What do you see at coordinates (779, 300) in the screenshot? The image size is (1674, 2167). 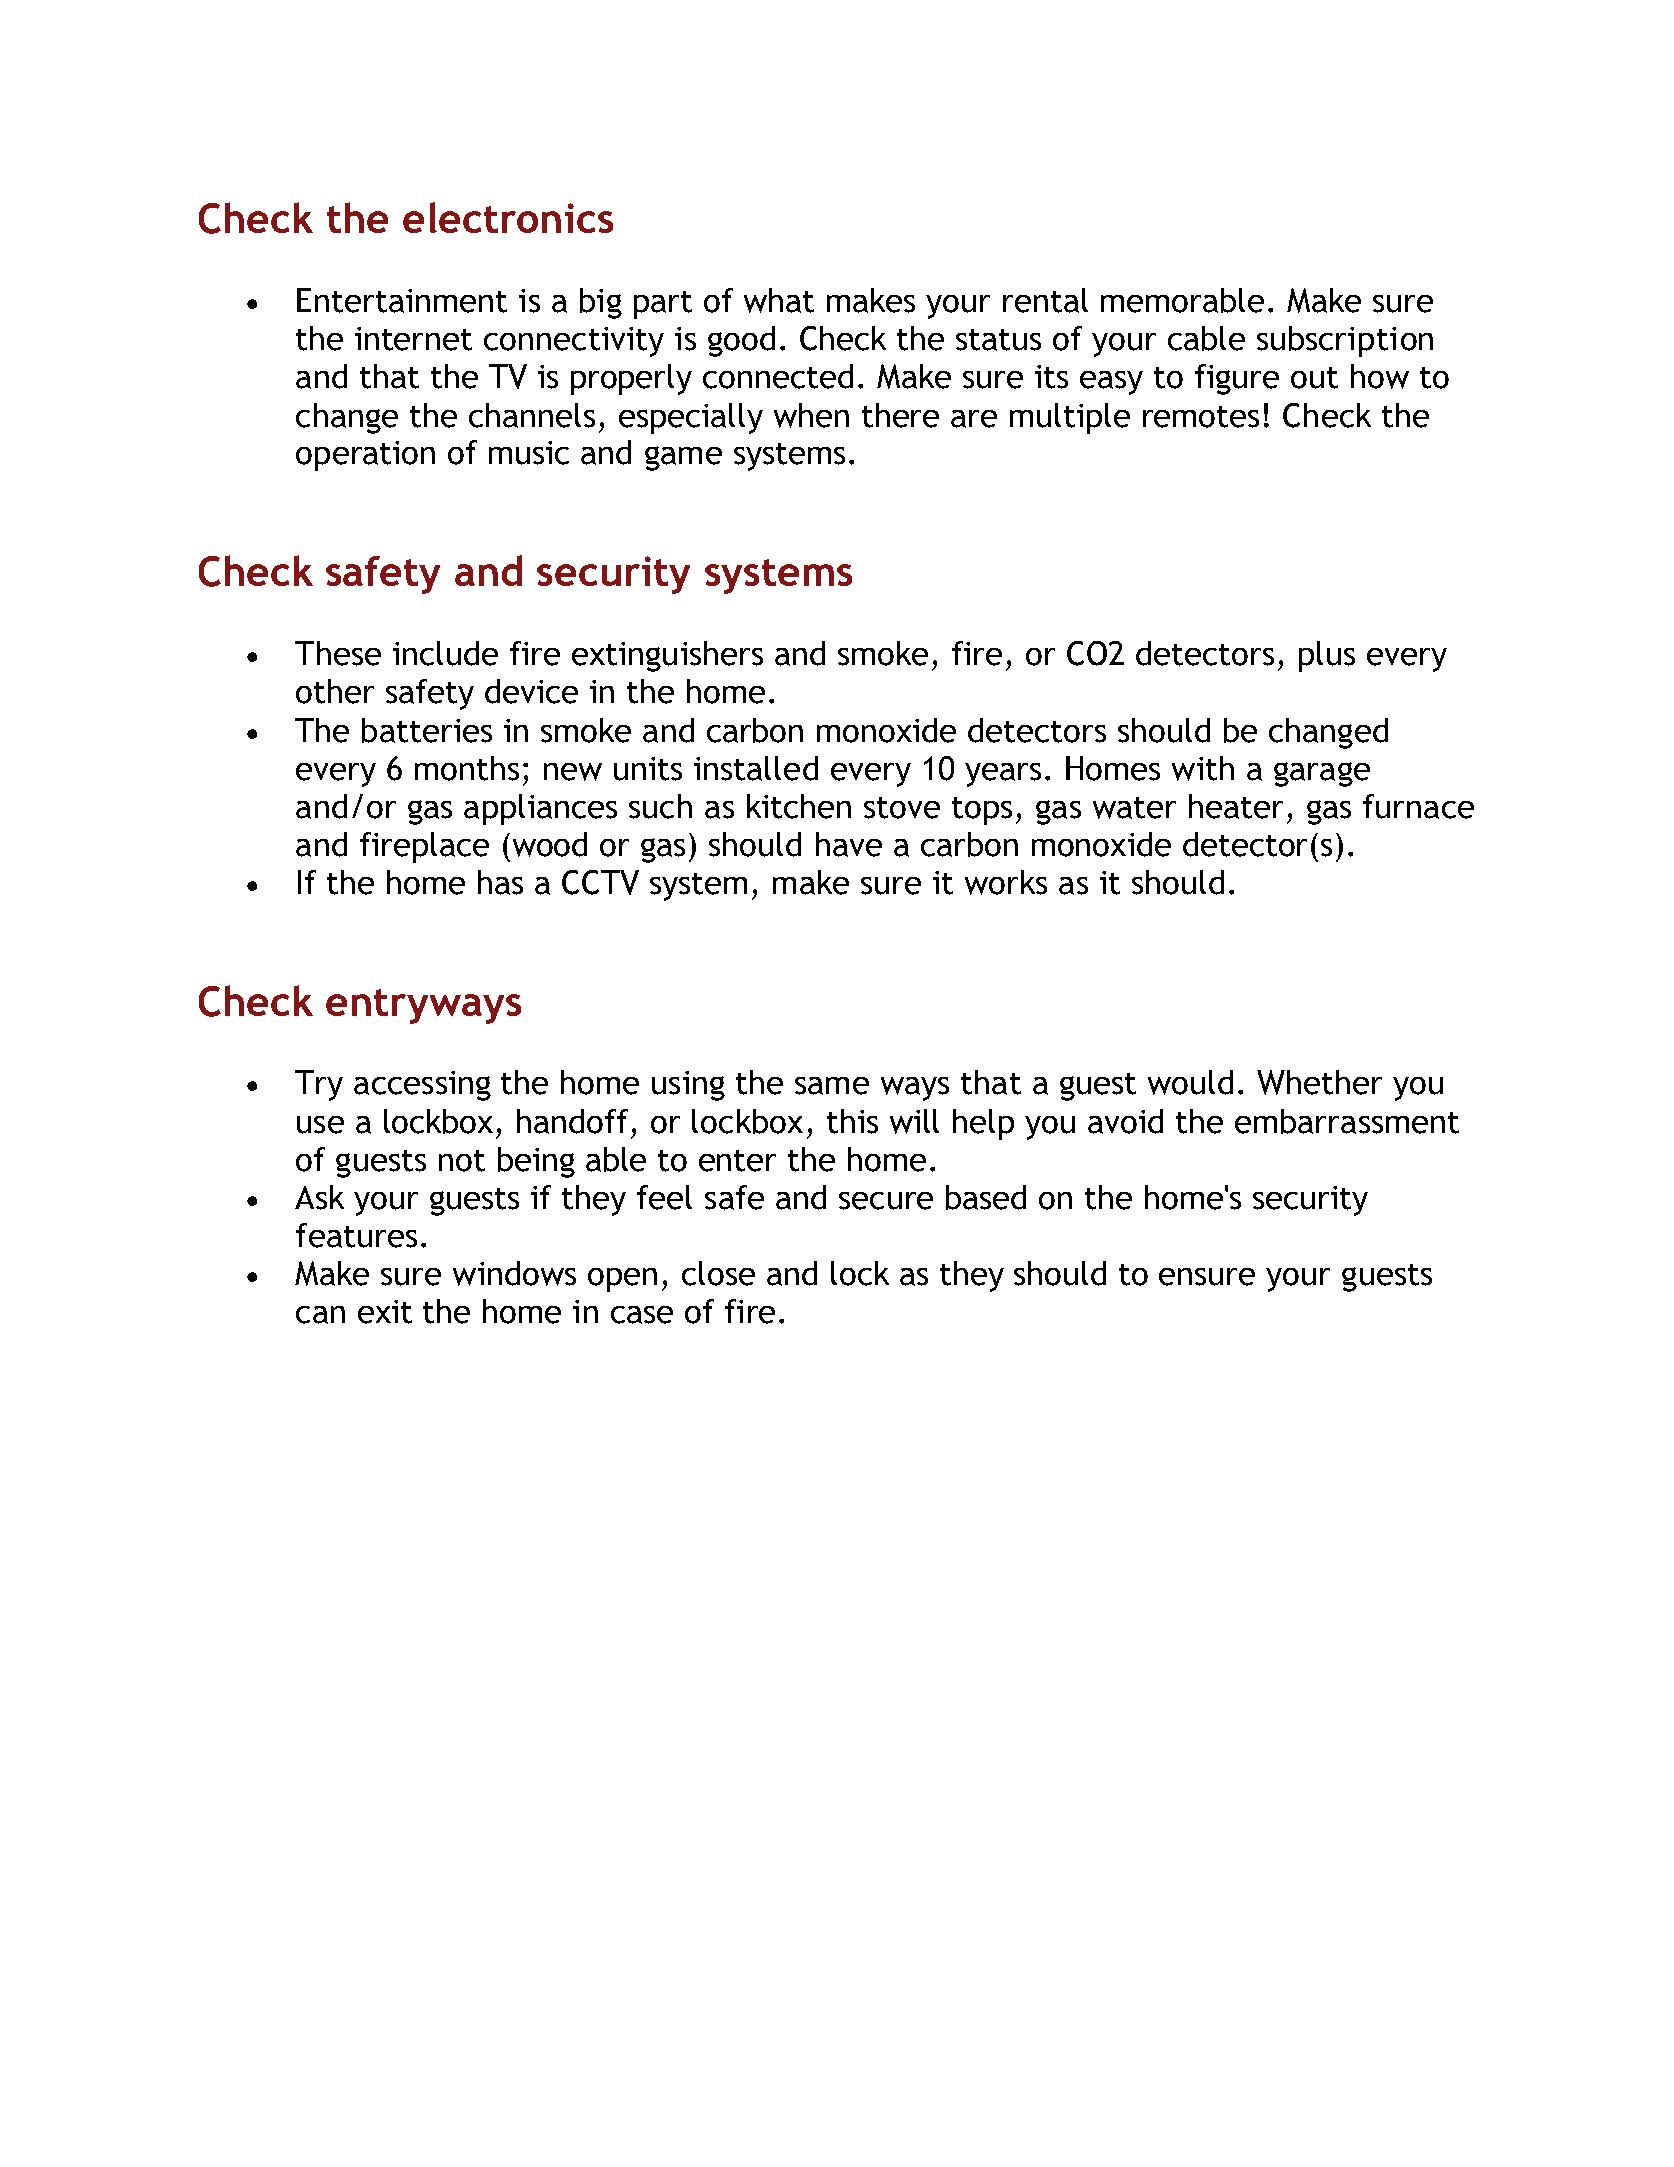 I see `what` at bounding box center [779, 300].
